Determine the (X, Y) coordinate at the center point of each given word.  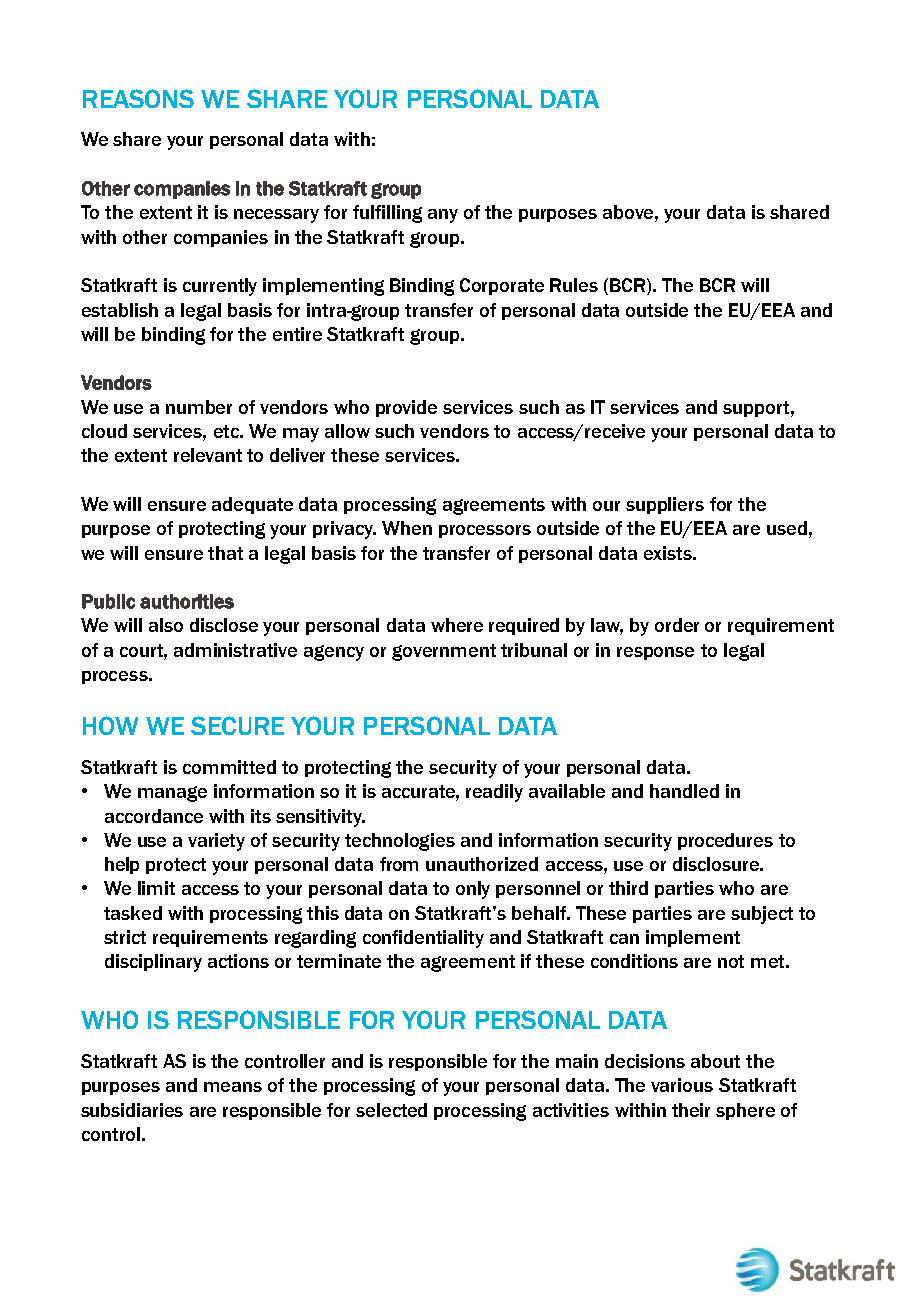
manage (172, 794)
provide (406, 408)
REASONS (138, 98)
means (233, 1087)
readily (494, 793)
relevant (208, 455)
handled (684, 791)
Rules (574, 285)
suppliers (665, 505)
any (443, 216)
